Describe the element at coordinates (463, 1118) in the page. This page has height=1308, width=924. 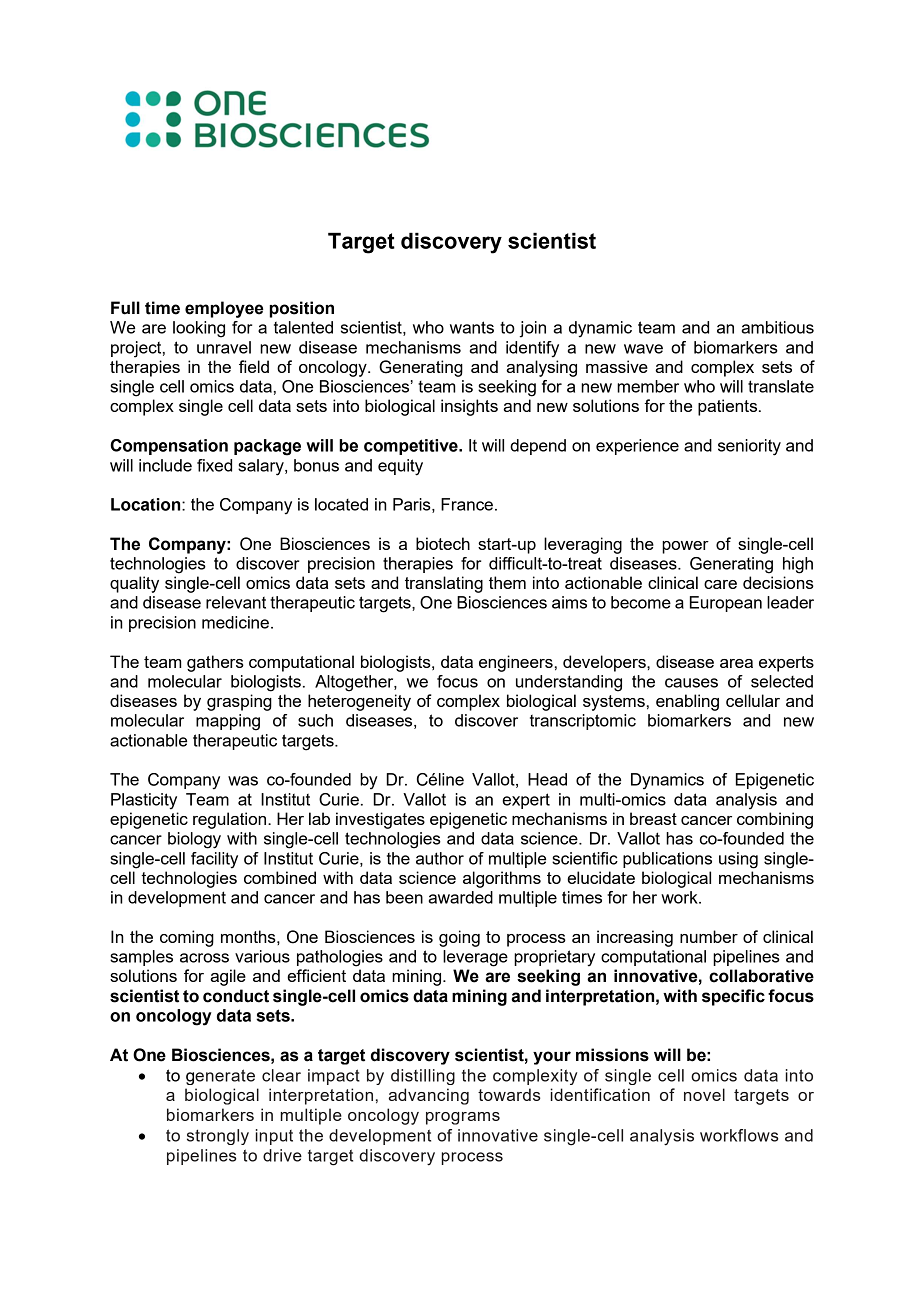
I see `programs` at that location.
